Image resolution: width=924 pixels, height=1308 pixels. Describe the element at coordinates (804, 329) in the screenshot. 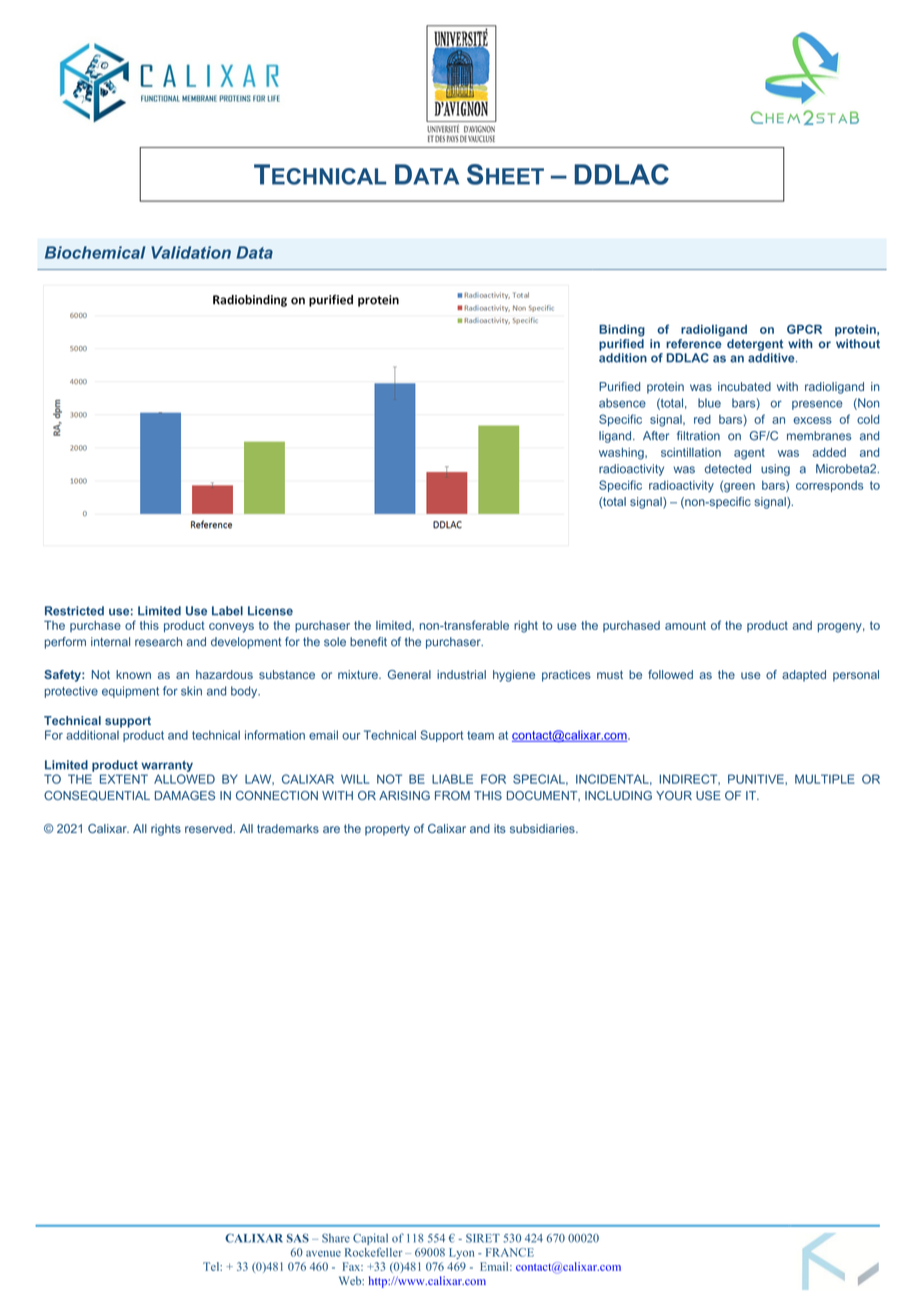

I see `GPCR` at that location.
